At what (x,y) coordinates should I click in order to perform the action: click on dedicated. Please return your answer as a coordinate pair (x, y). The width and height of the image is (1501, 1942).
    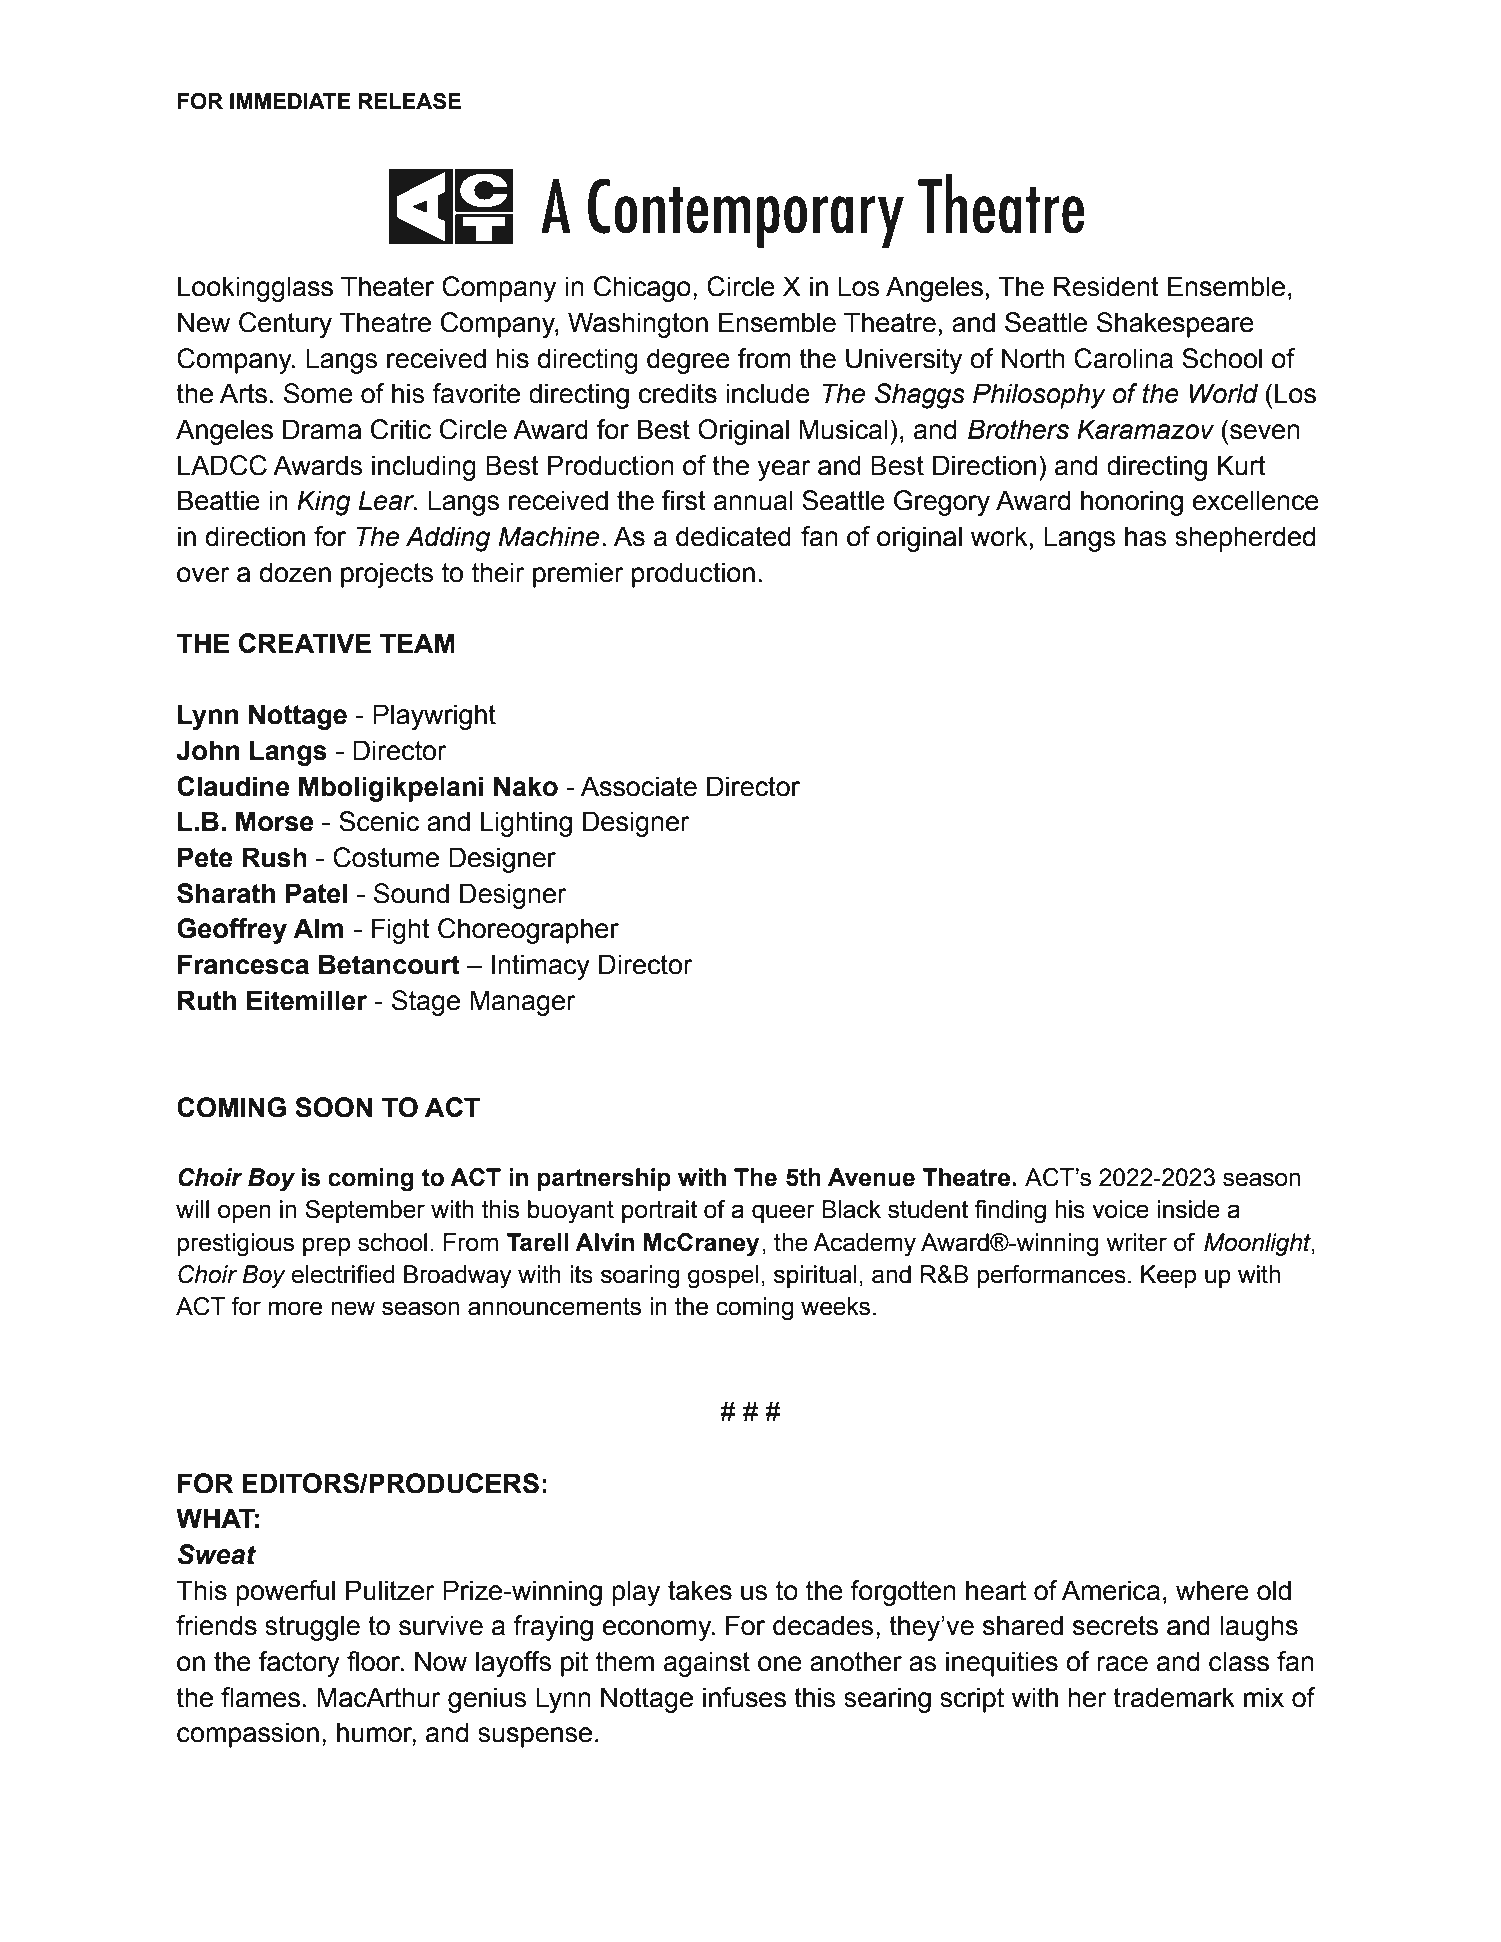
    Looking at the image, I should click on (733, 536).
